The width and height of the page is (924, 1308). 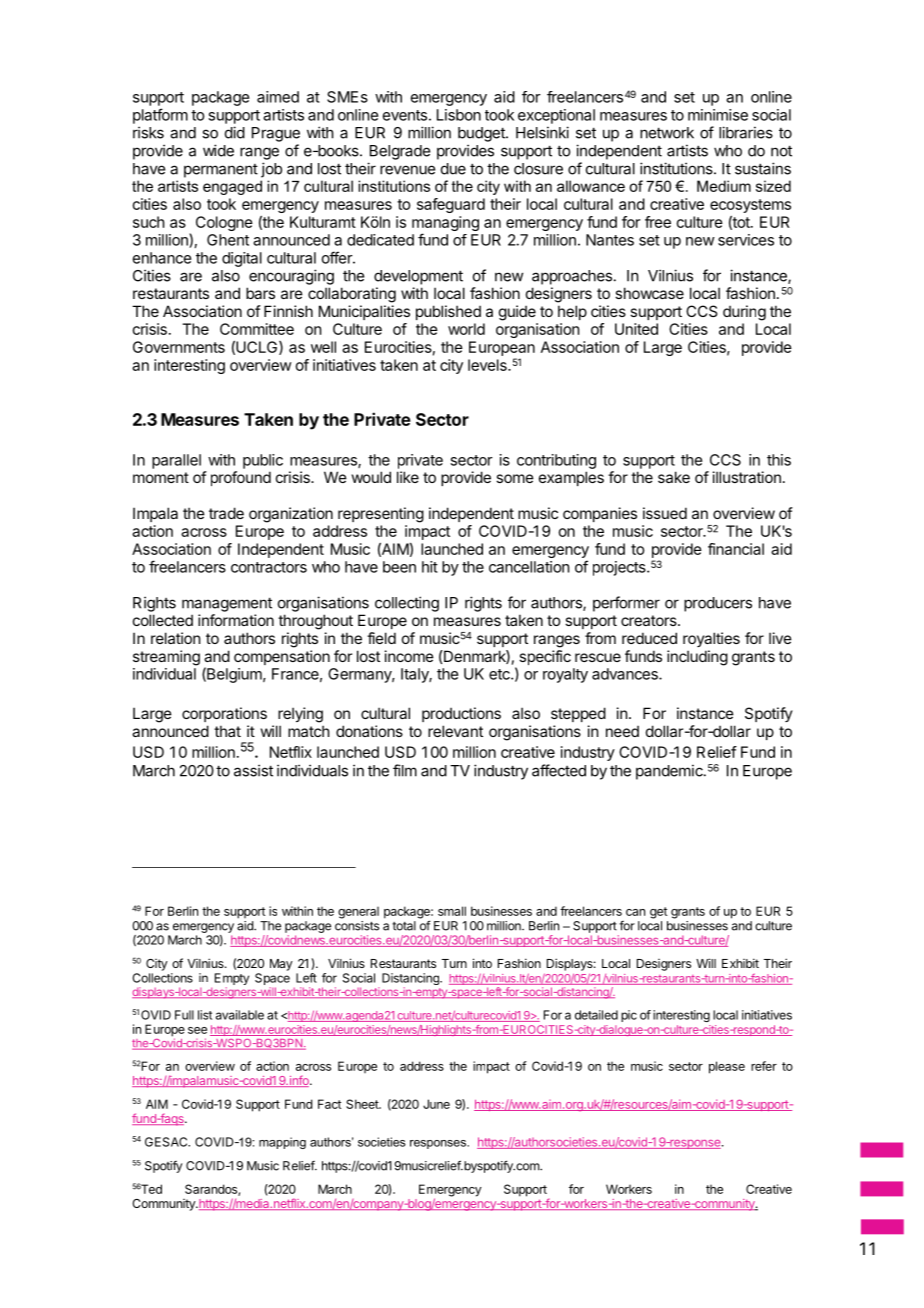 I want to click on small, so click(x=452, y=911).
